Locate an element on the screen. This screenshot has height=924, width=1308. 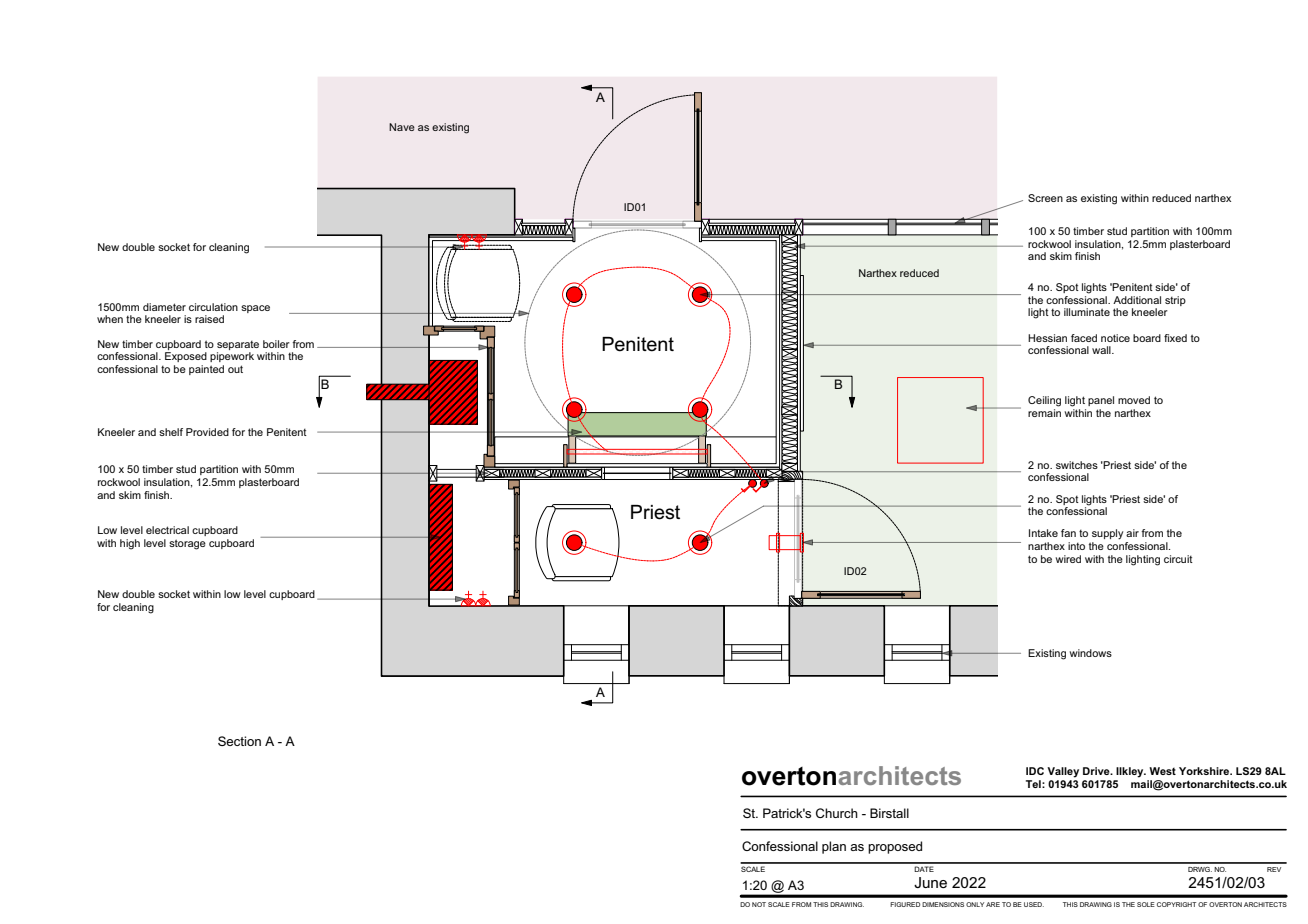
air is located at coordinates (1132, 533).
